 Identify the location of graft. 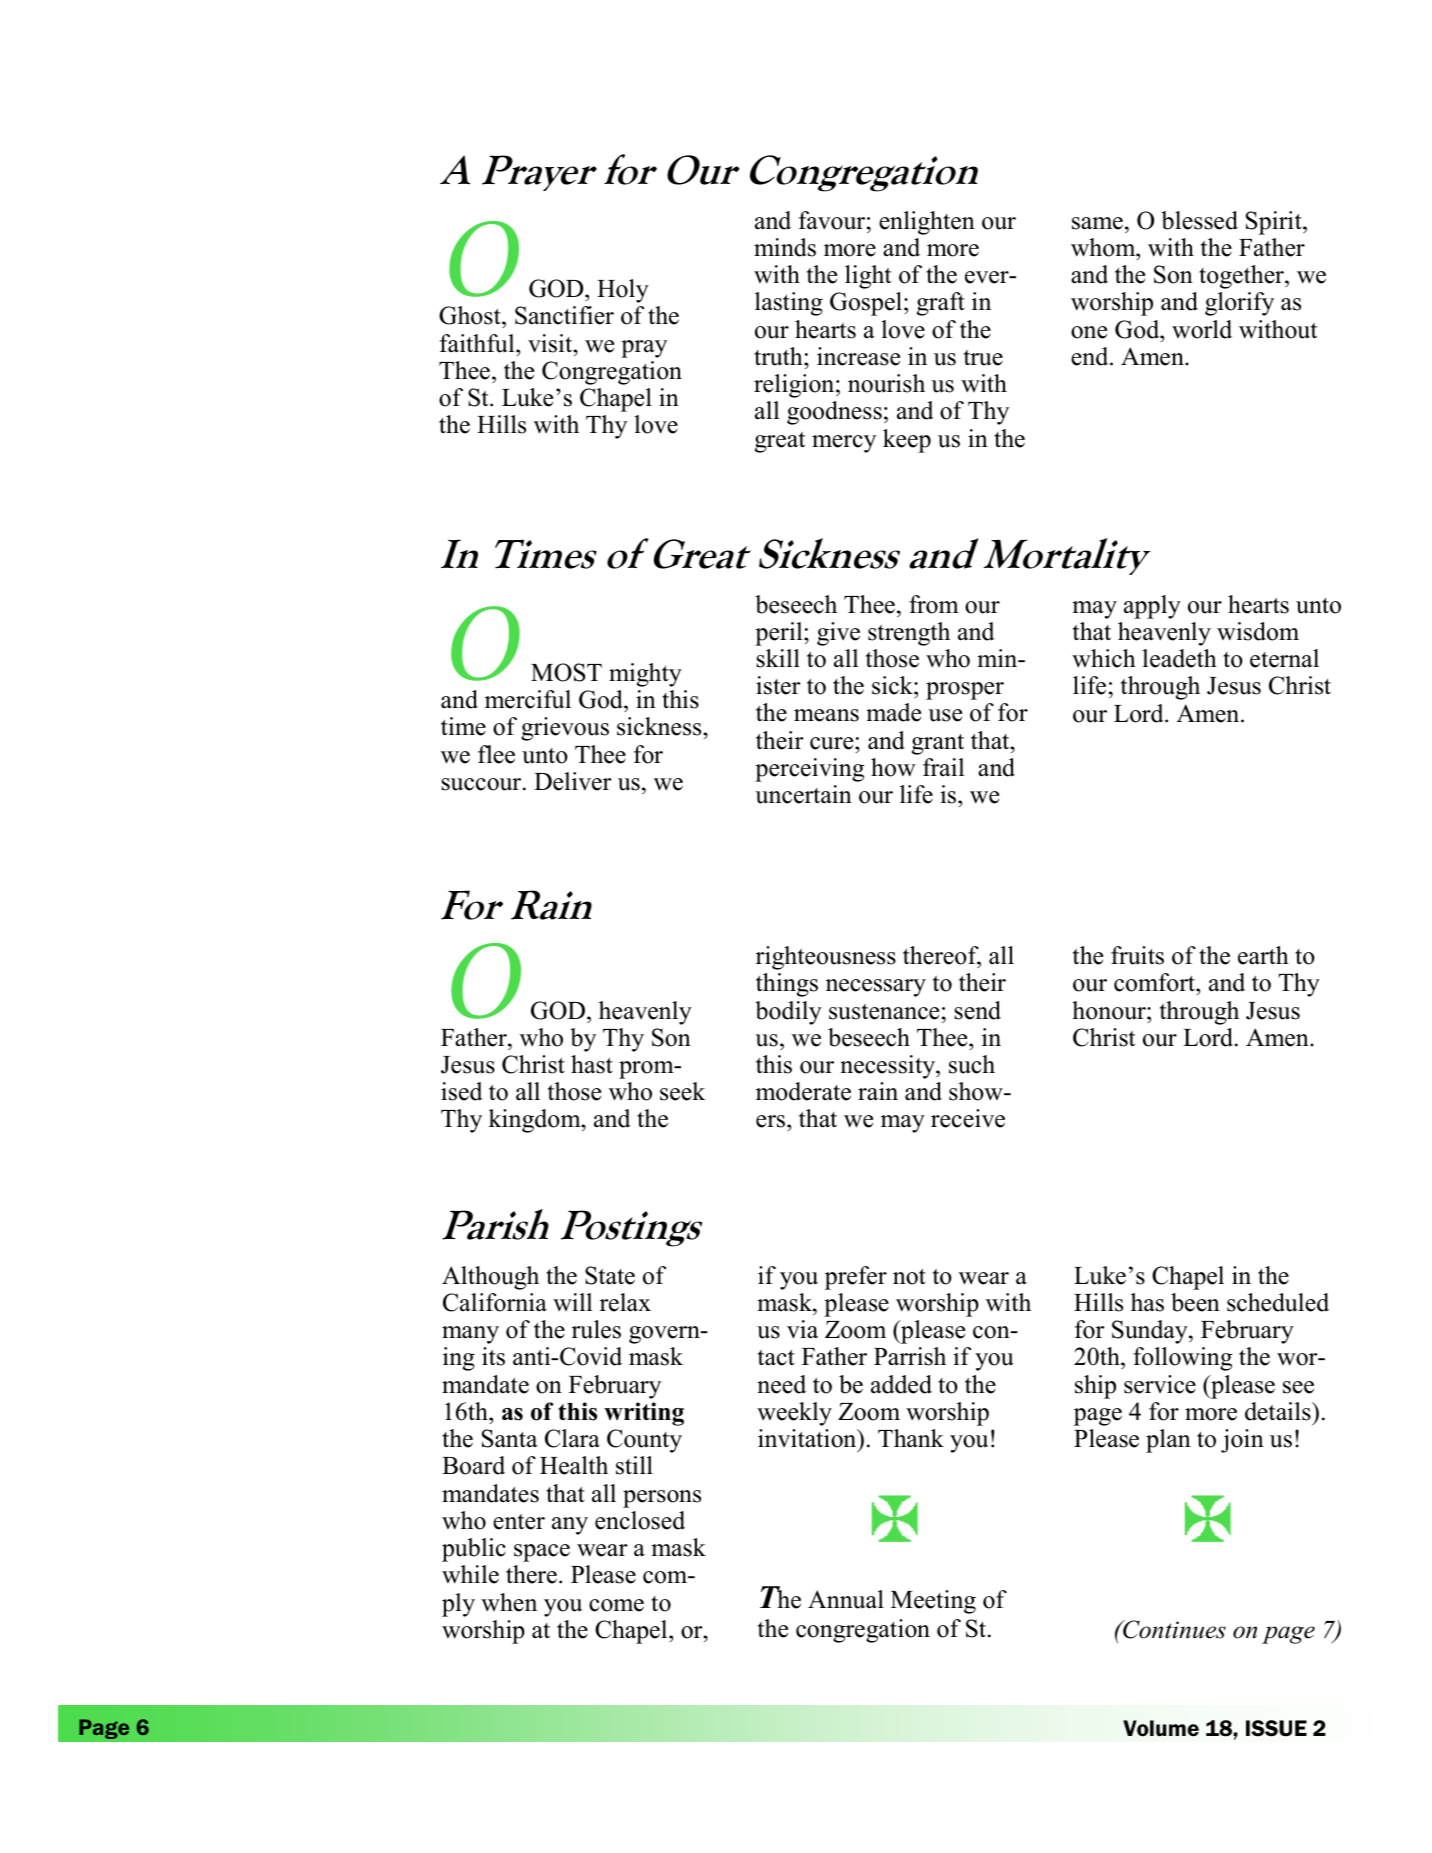
(941, 304).
